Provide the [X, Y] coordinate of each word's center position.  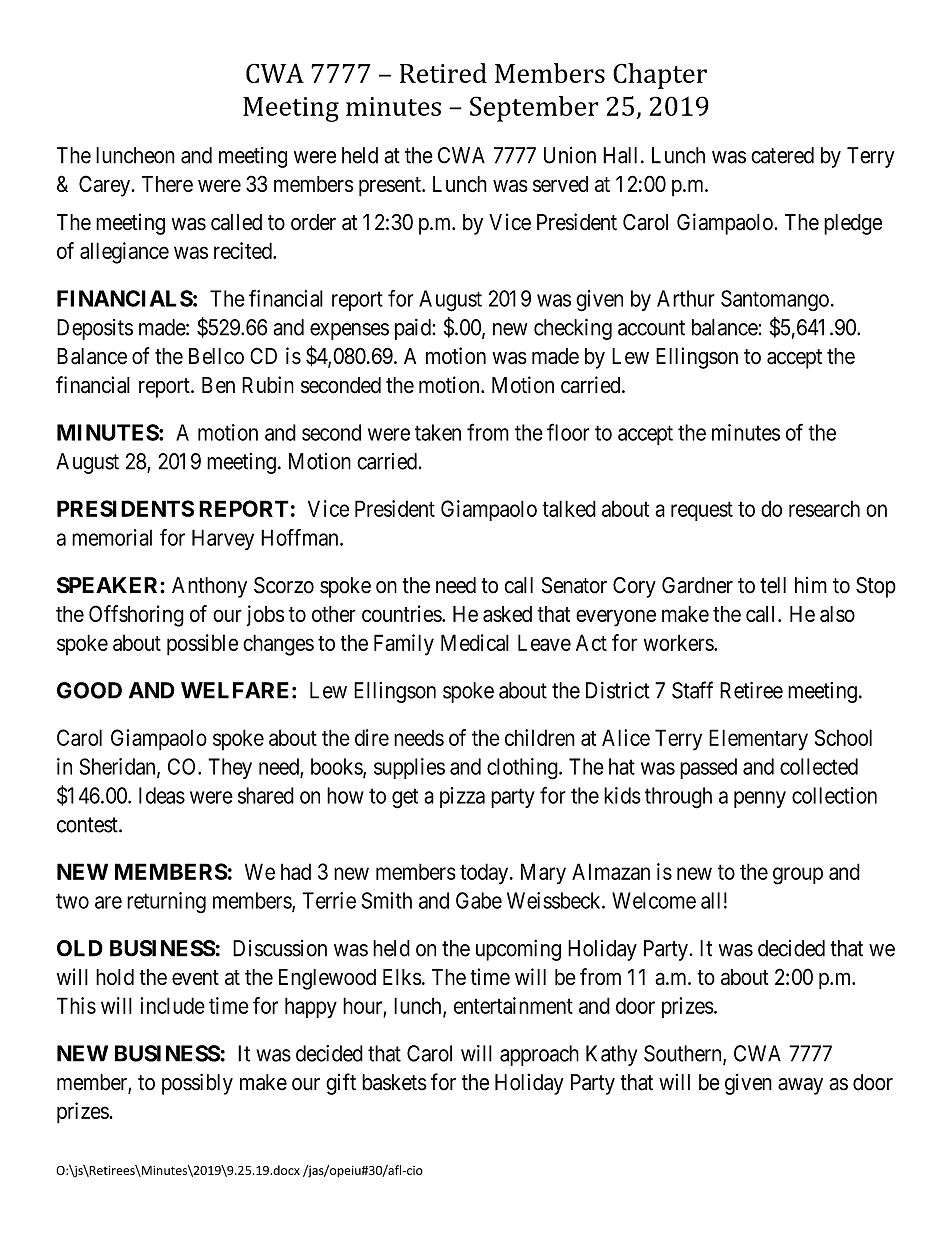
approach [539, 1055]
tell [773, 585]
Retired [443, 73]
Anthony [209, 587]
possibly [197, 1084]
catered [782, 155]
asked [507, 614]
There [167, 184]
